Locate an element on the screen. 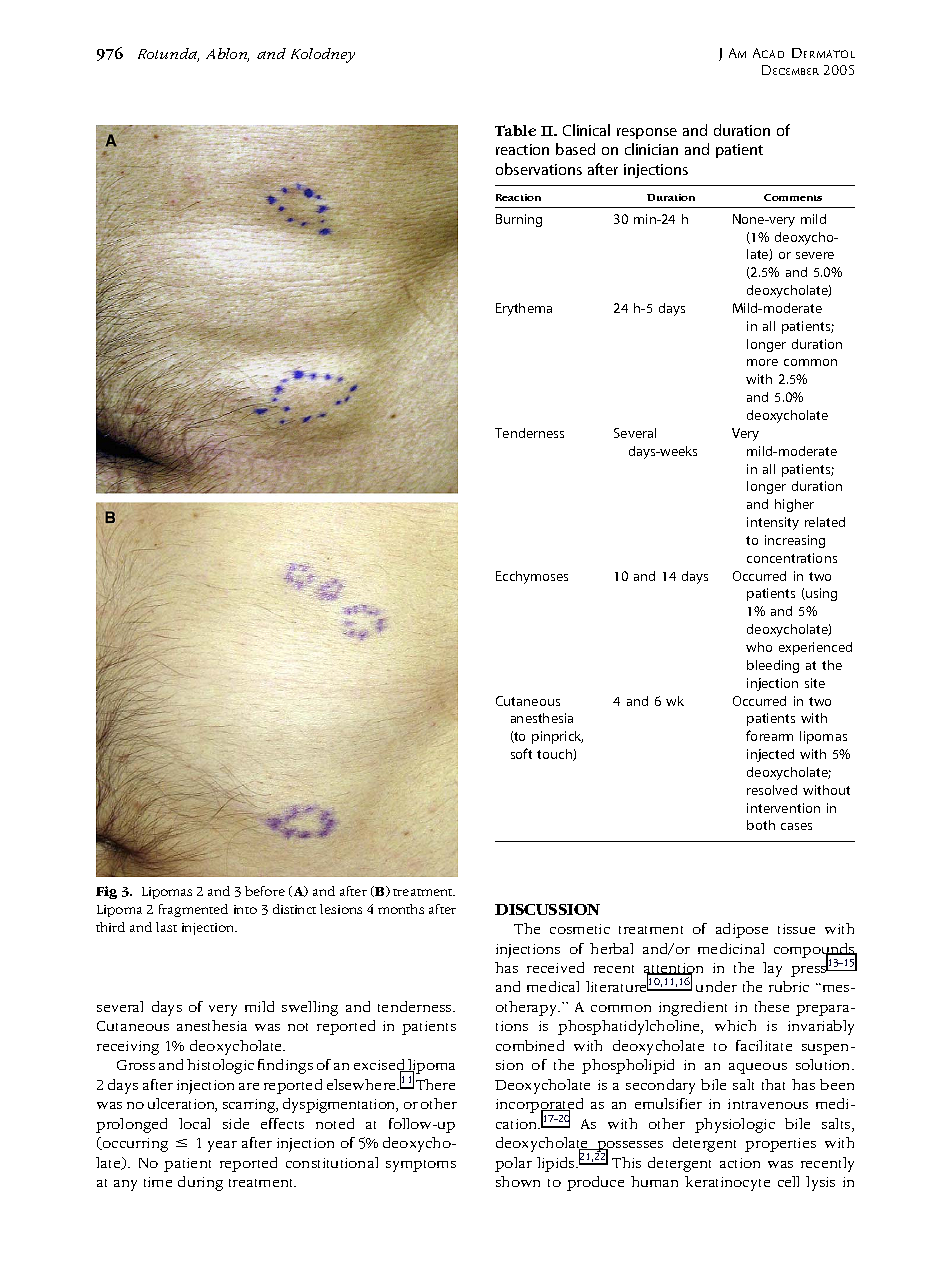 Image resolution: width=952 pixels, height=1275 pixels. response is located at coordinates (647, 133).
